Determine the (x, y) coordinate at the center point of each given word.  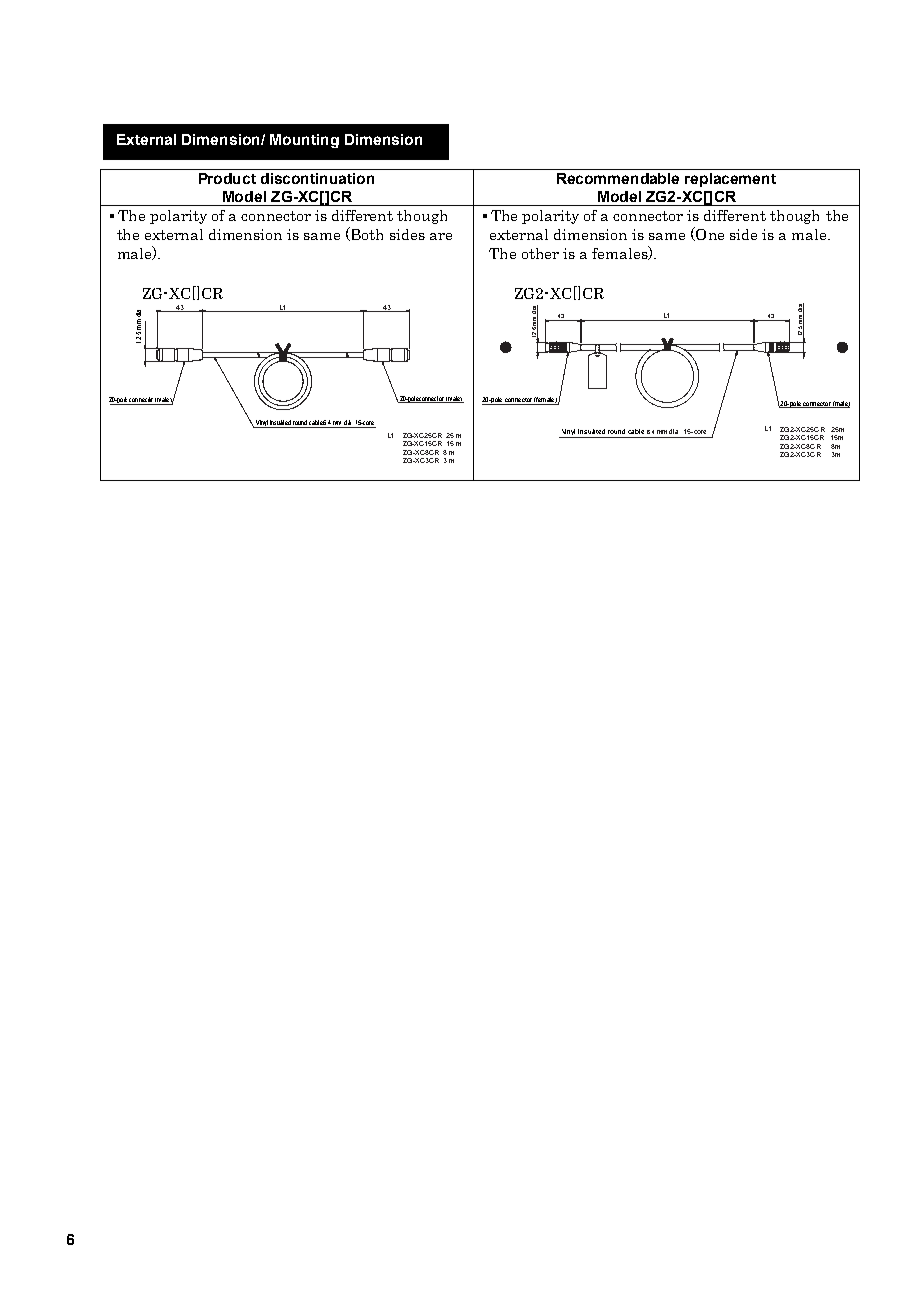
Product (227, 178)
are (441, 236)
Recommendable (618, 178)
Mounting (304, 141)
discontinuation (317, 178)
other (540, 253)
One (709, 234)
